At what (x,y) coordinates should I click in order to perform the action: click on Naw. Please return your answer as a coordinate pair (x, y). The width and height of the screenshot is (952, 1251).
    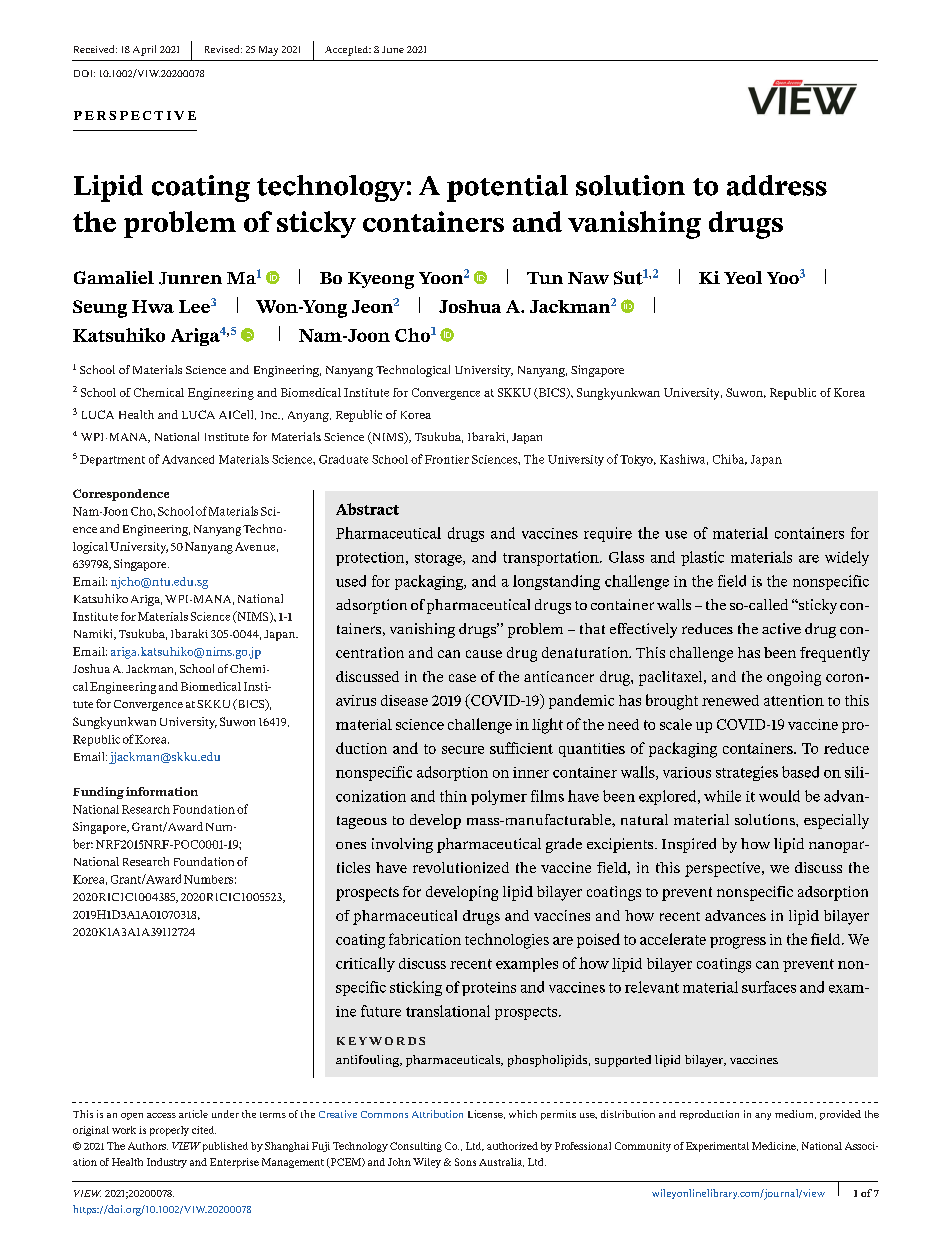
    Looking at the image, I should click on (588, 278).
